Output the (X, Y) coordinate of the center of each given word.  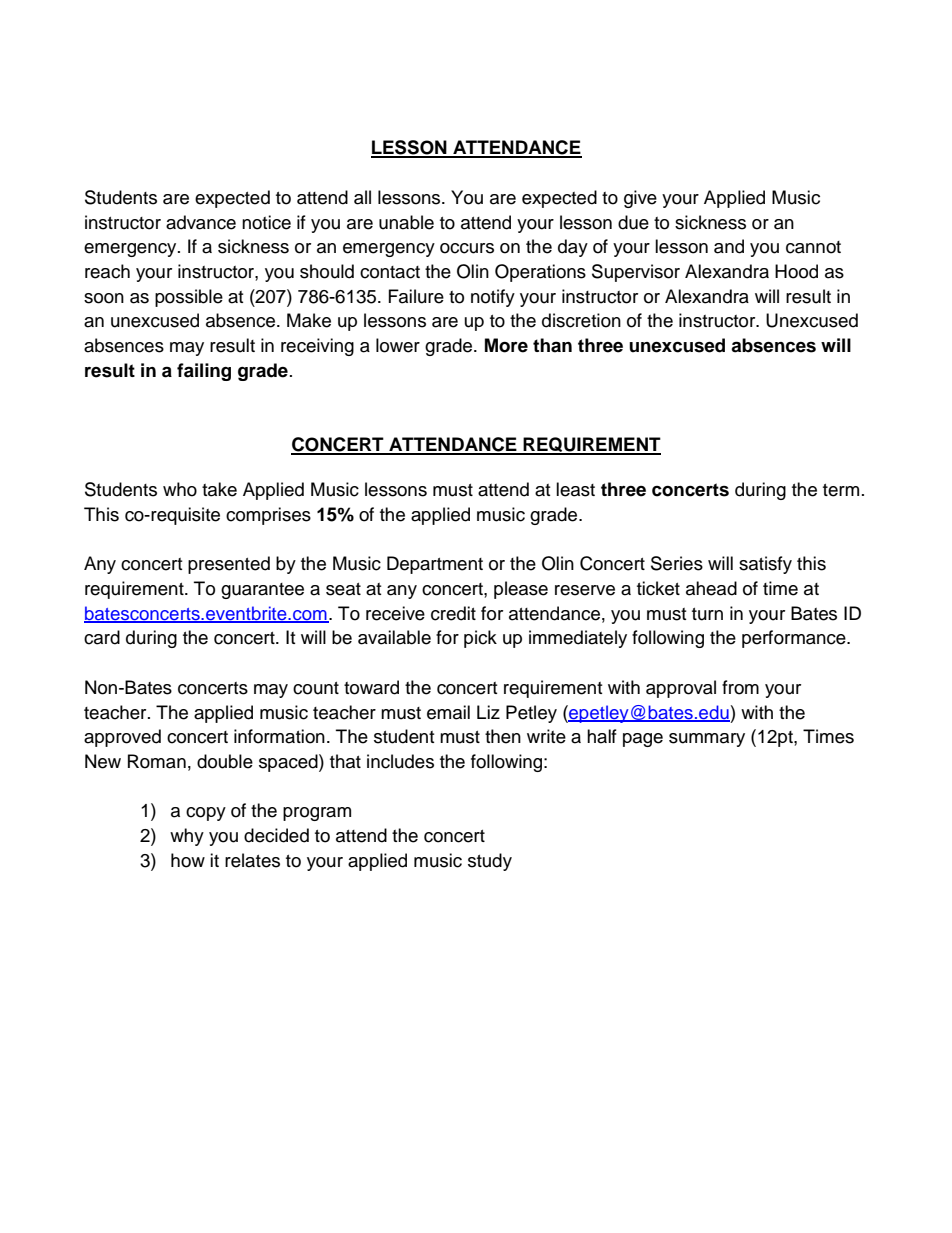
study (490, 862)
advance (201, 222)
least (575, 489)
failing (204, 372)
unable (406, 222)
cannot (813, 247)
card (102, 637)
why (187, 837)
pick (480, 639)
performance (795, 639)
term (841, 490)
